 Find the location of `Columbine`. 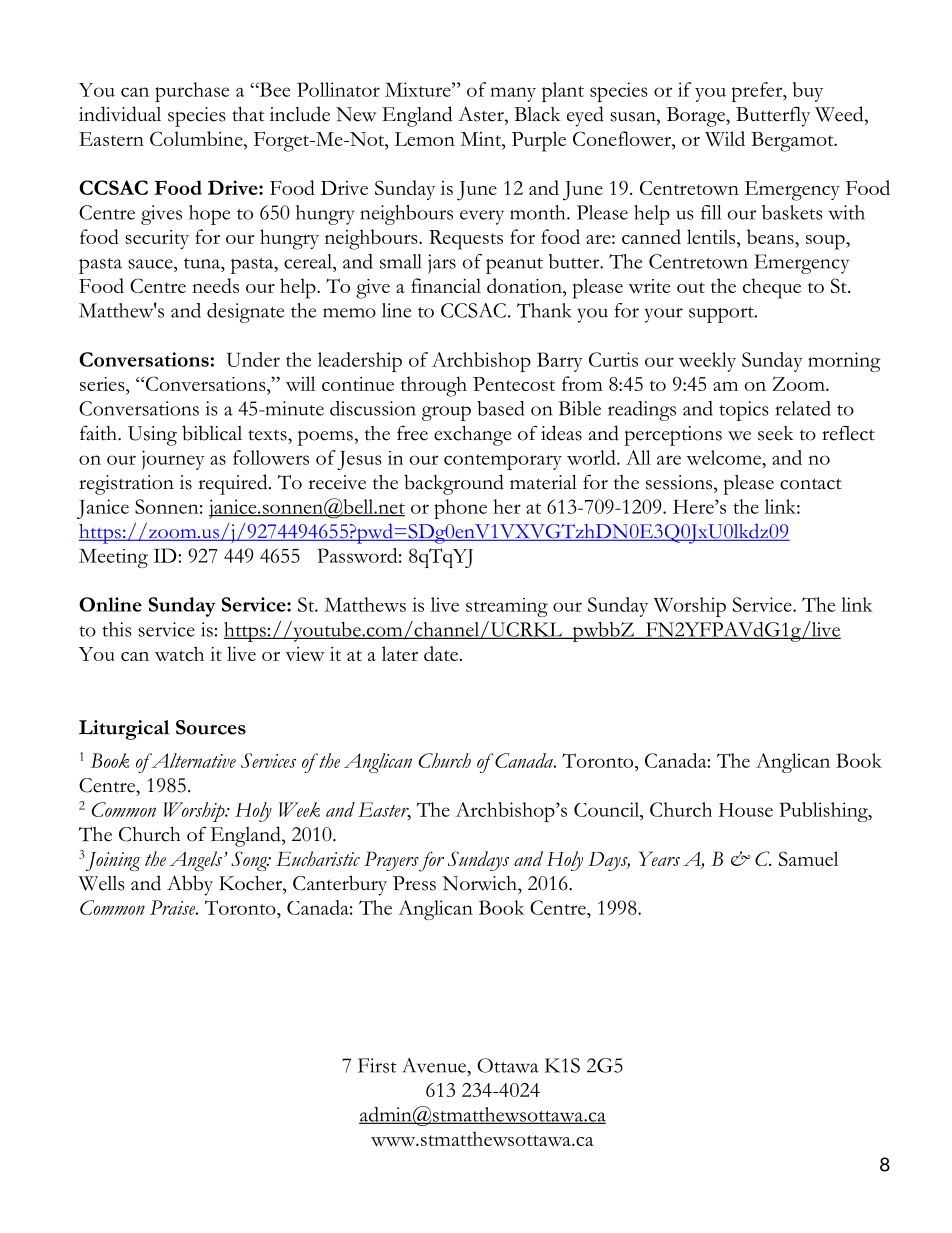

Columbine is located at coordinates (197, 140).
